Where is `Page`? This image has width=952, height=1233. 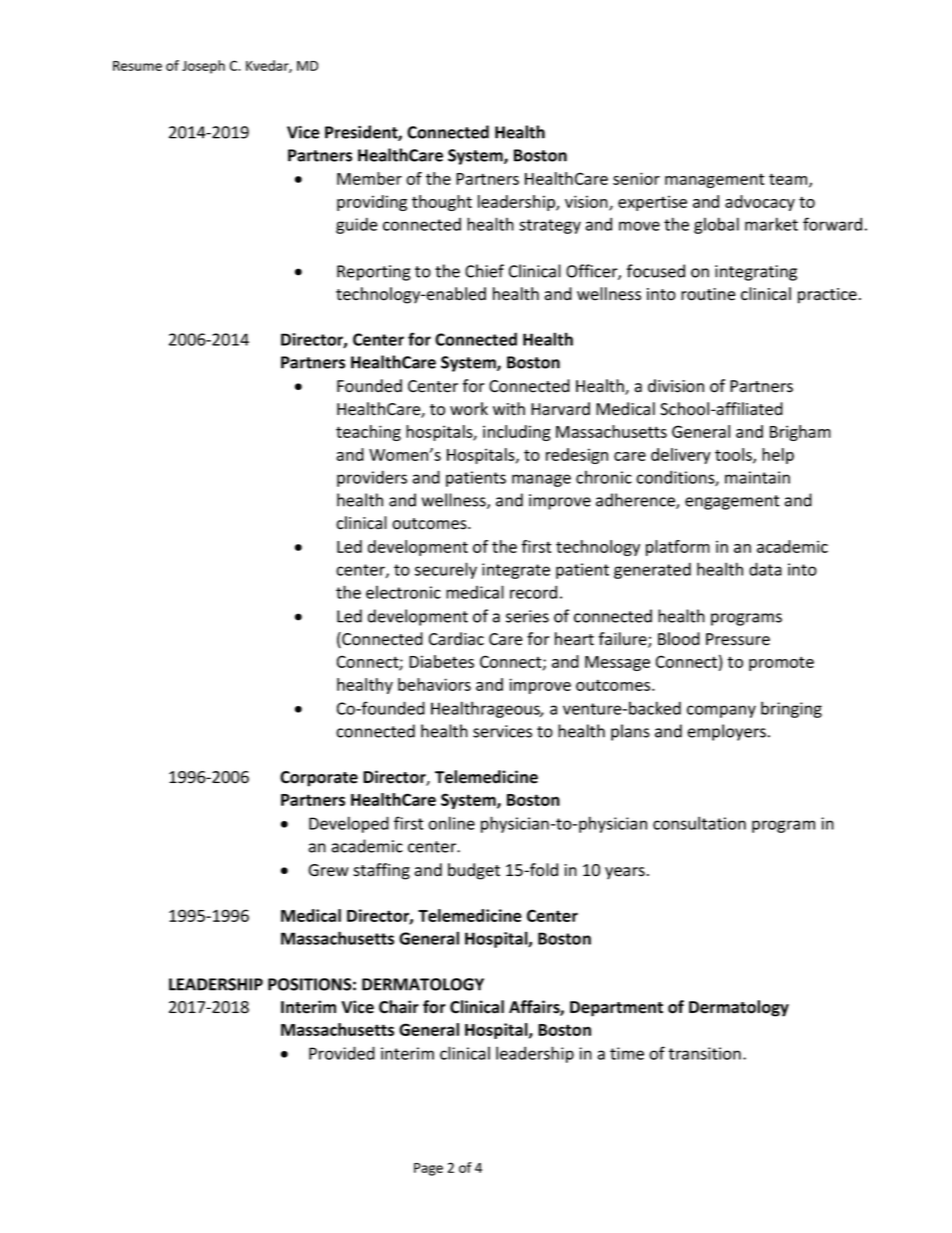
Page is located at coordinates (428, 1169).
